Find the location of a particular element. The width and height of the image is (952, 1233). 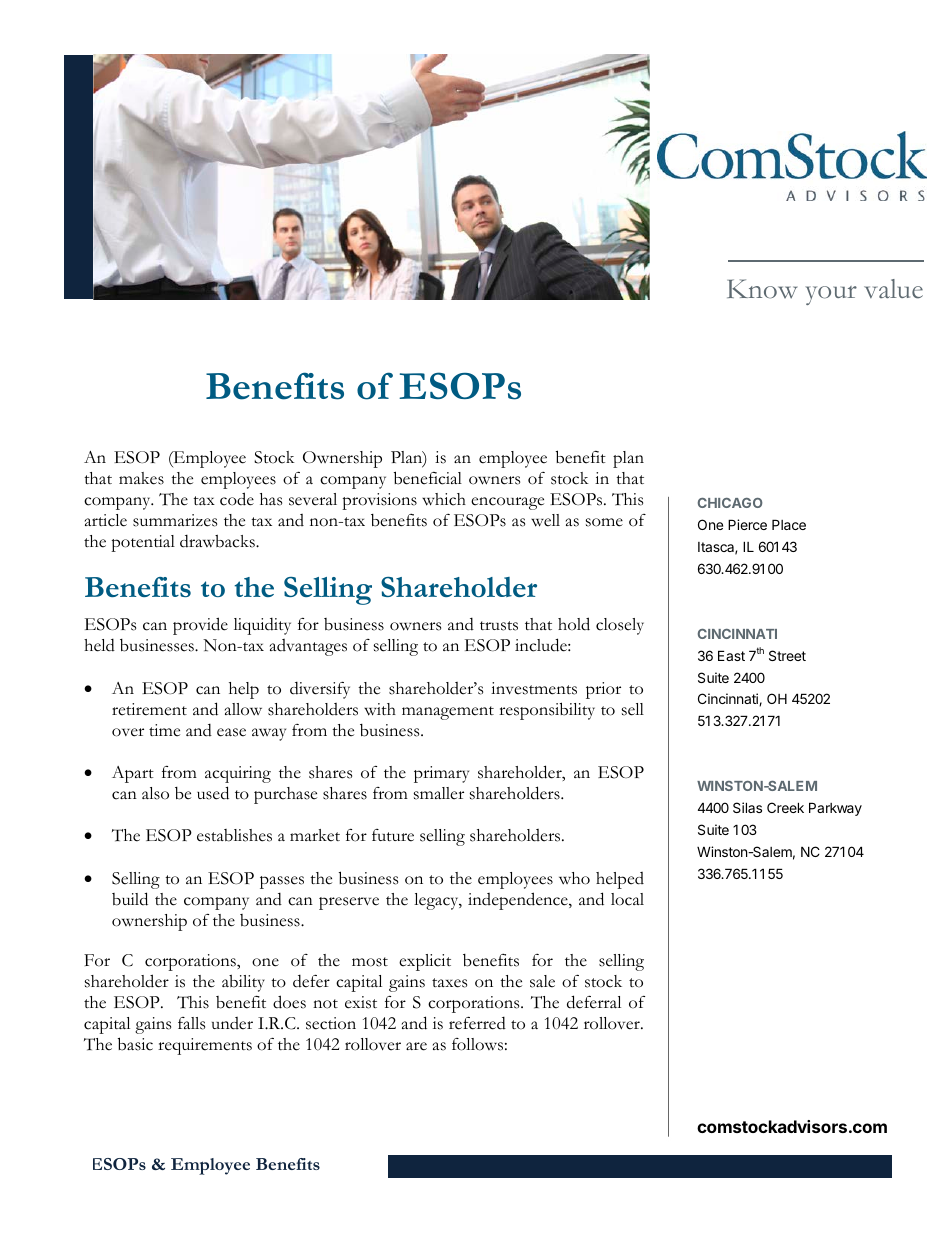

makes is located at coordinates (141, 478).
